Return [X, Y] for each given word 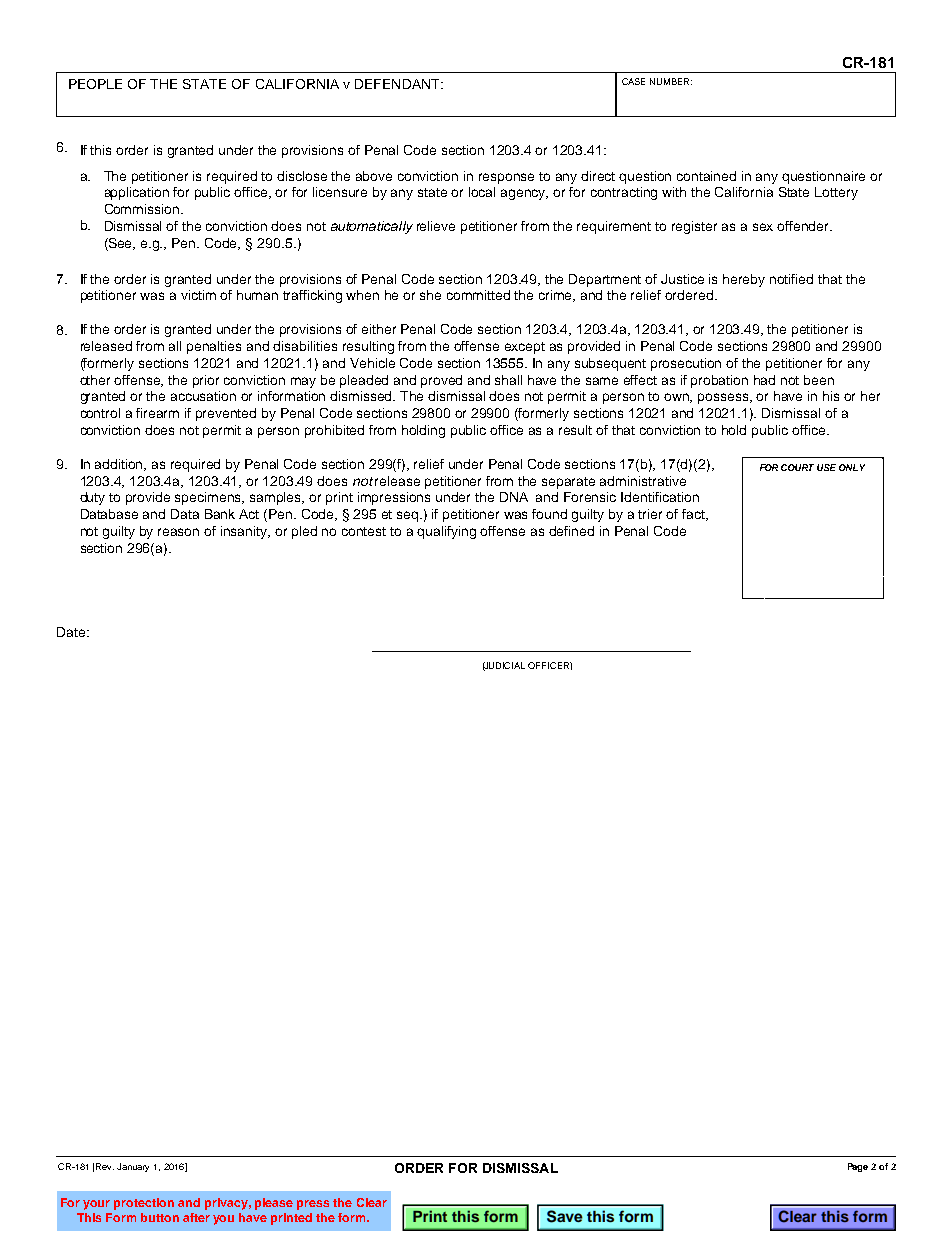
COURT [797, 467]
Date [71, 632]
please [274, 1204]
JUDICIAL [504, 666]
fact [695, 515]
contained [706, 176]
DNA [514, 497]
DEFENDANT [398, 84]
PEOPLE [95, 84]
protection [144, 1204]
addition [120, 465]
